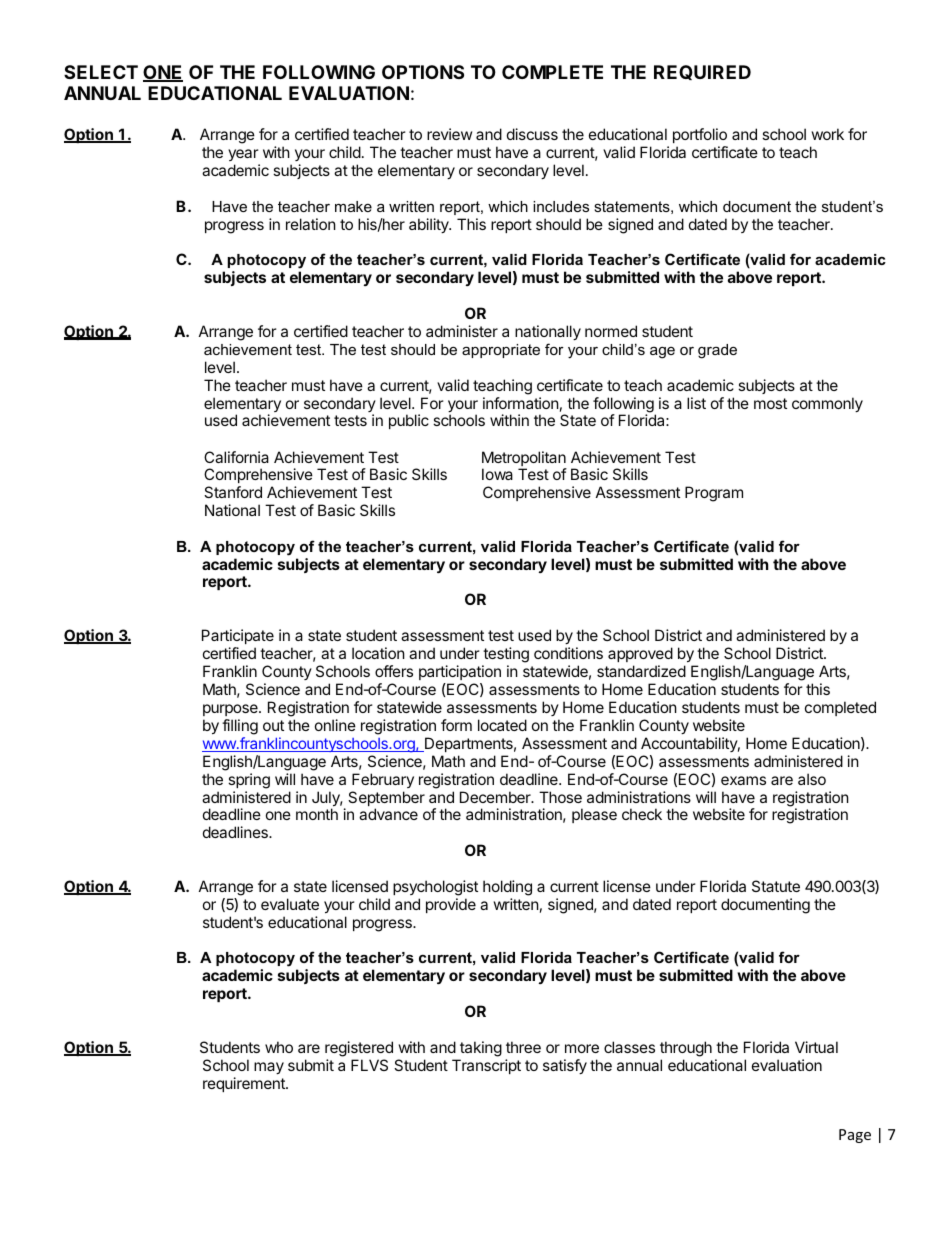 The height and width of the page is (1233, 952). Describe the element at coordinates (449, 134) in the page. I see `review` at that location.
